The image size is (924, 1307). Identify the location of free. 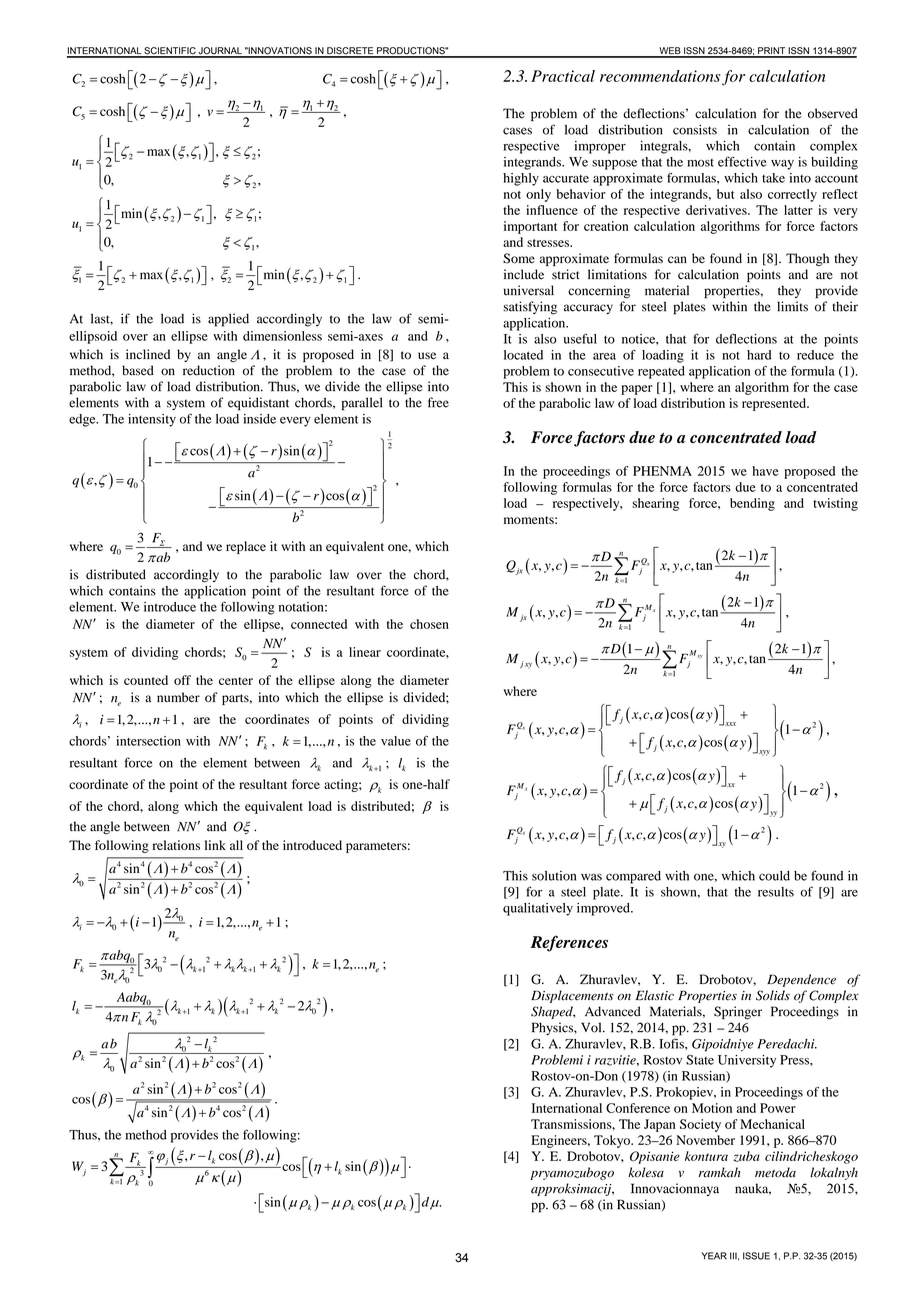
(438, 402).
